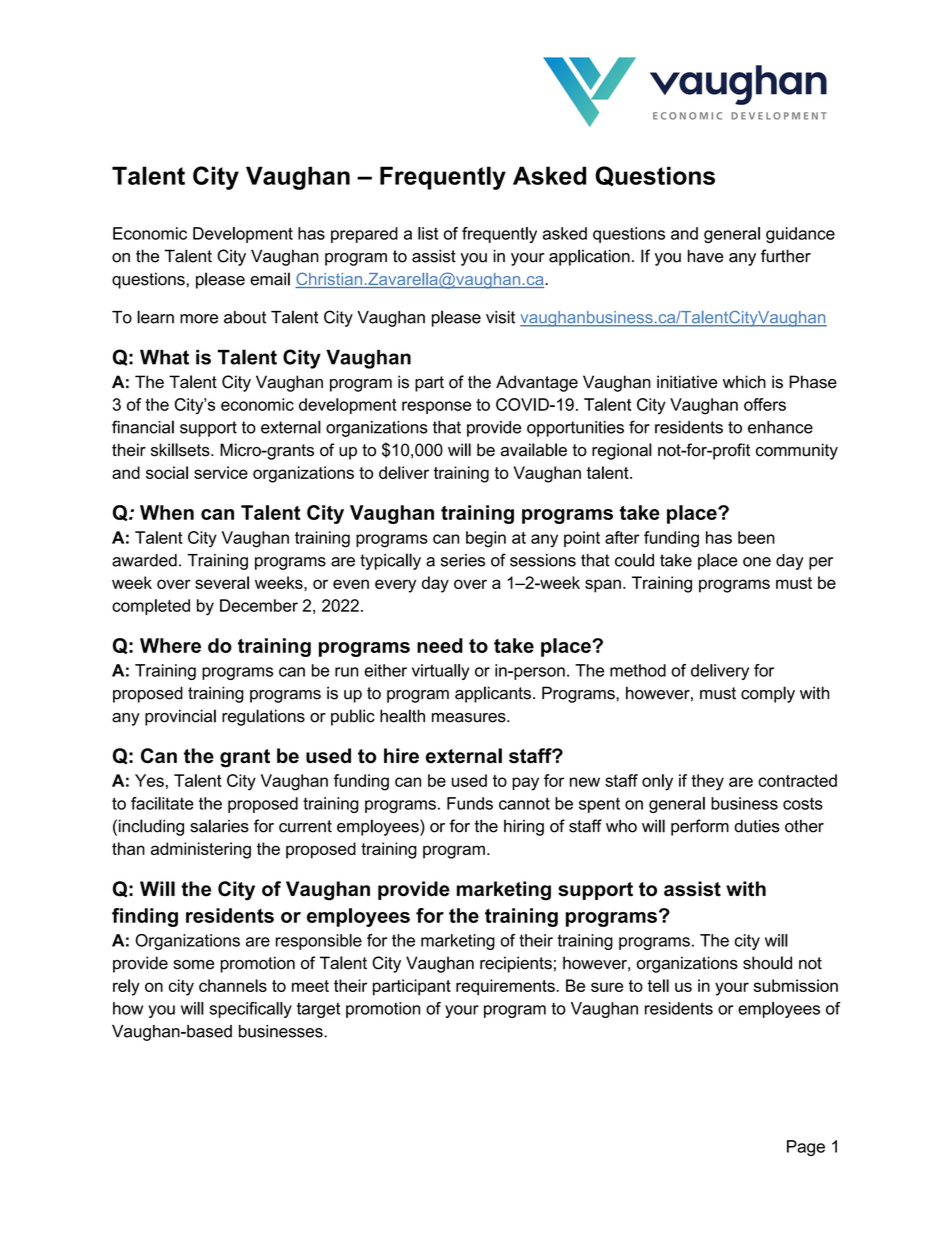 The width and height of the document is (952, 1233). Describe the element at coordinates (219, 826) in the document. I see `salaries` at that location.
